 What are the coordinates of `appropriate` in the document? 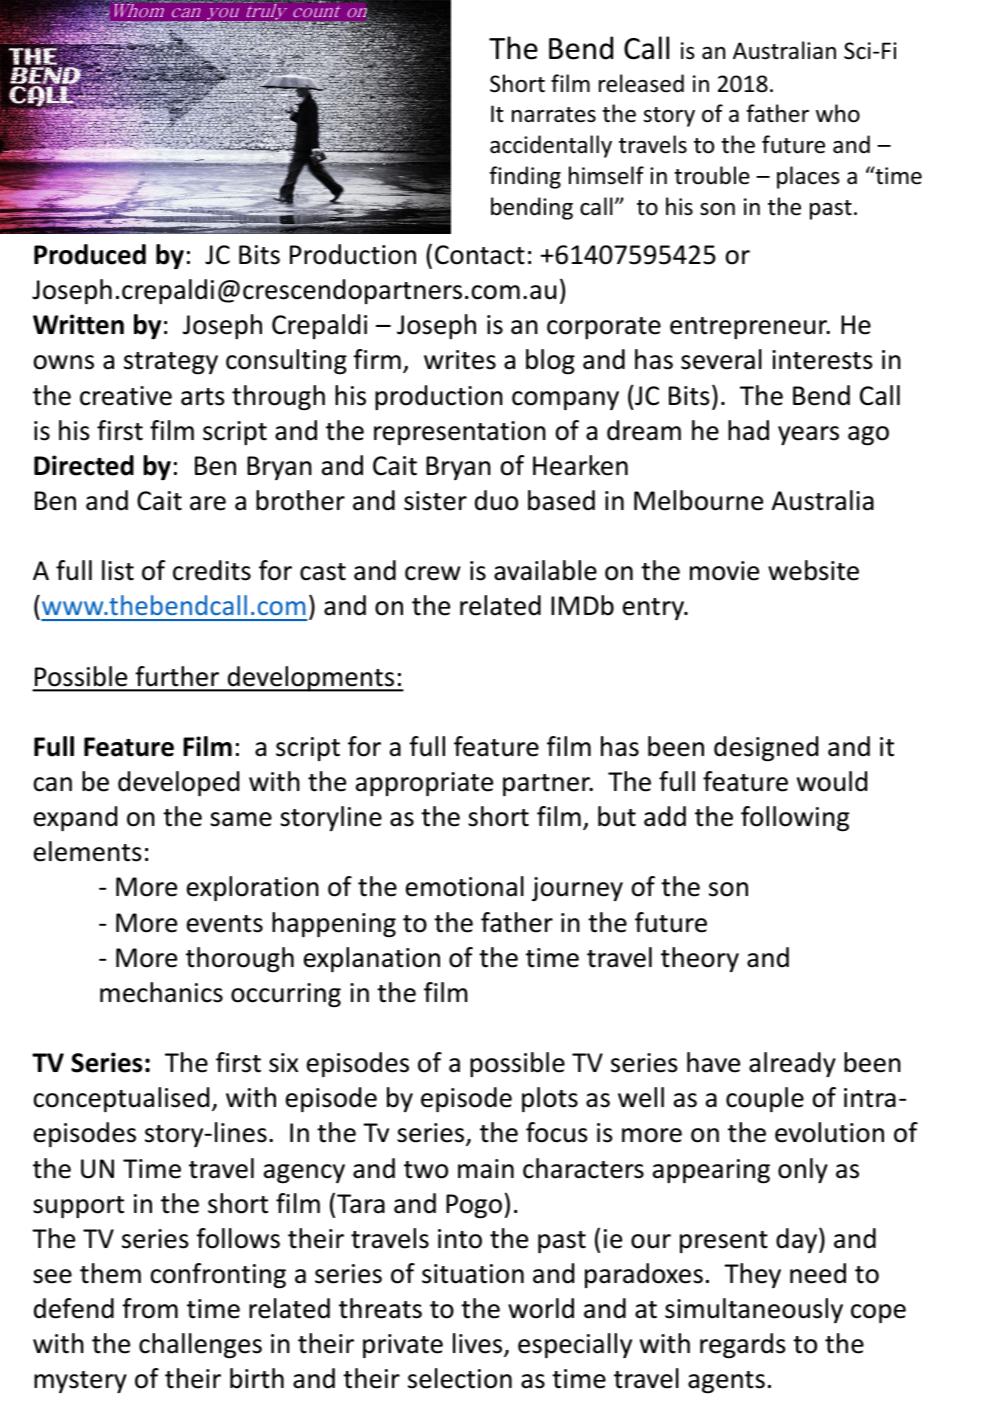 It's located at (424, 784).
